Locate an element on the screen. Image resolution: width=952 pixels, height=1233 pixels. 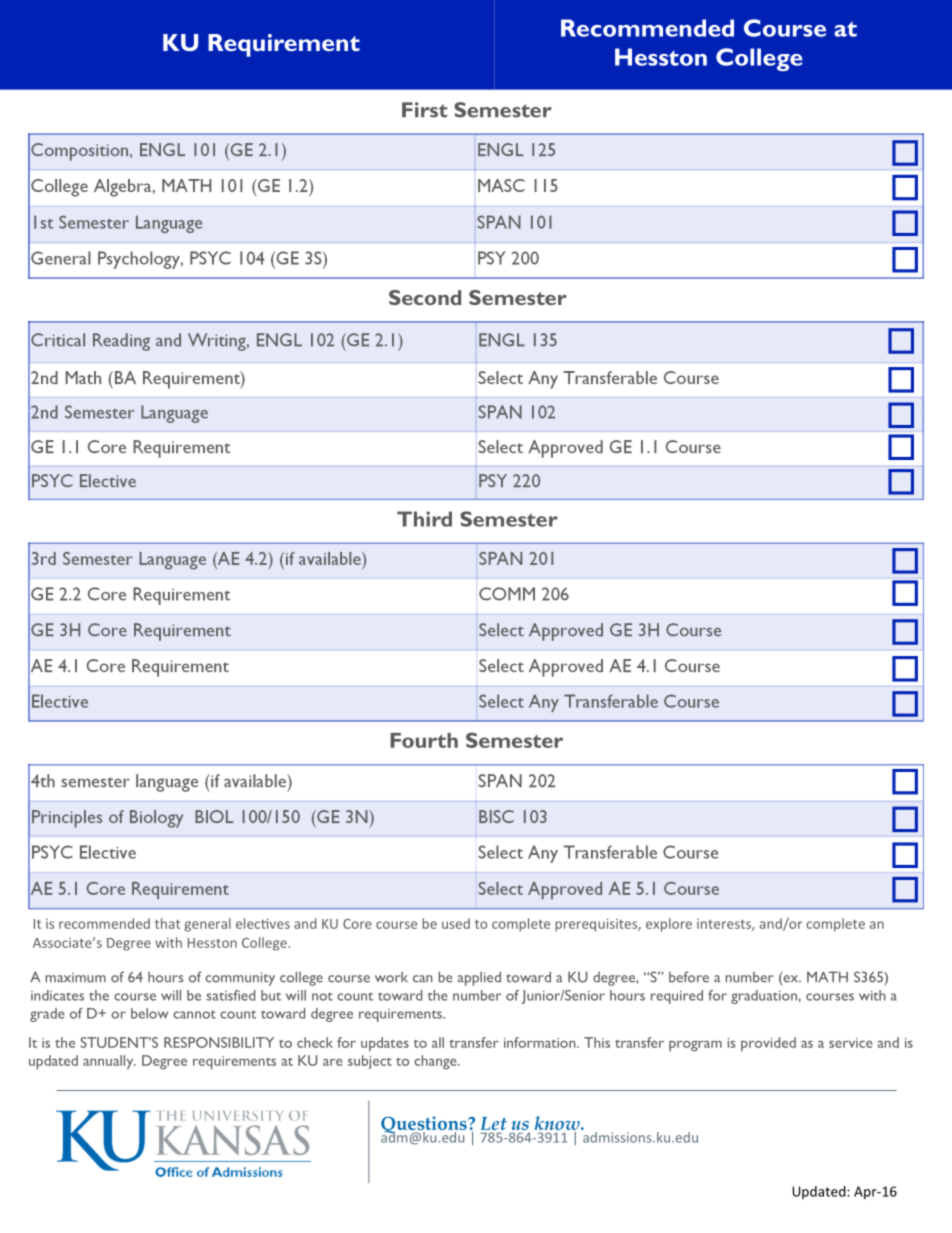
First is located at coordinates (425, 110).
